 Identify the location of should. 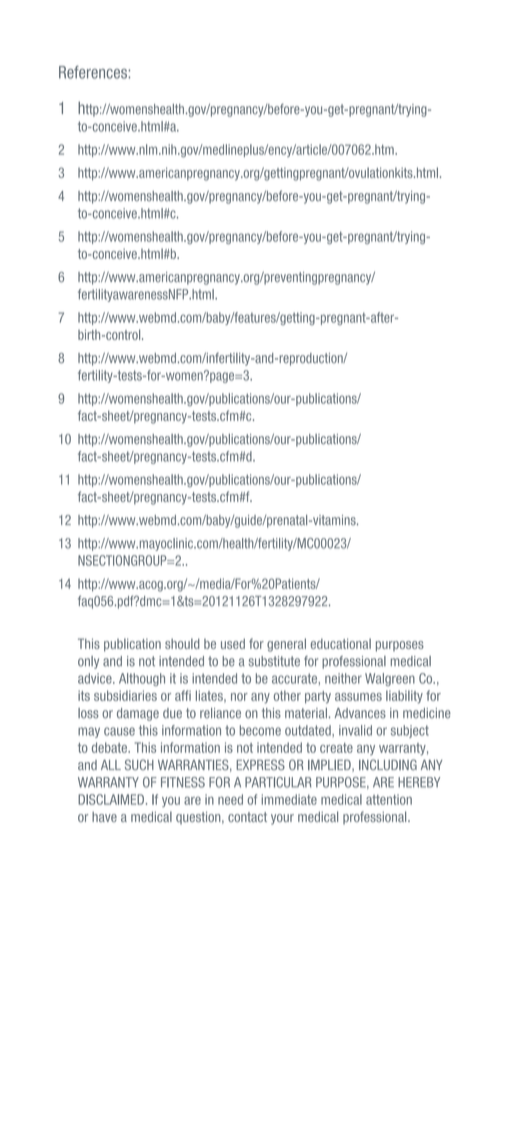
(182, 643).
